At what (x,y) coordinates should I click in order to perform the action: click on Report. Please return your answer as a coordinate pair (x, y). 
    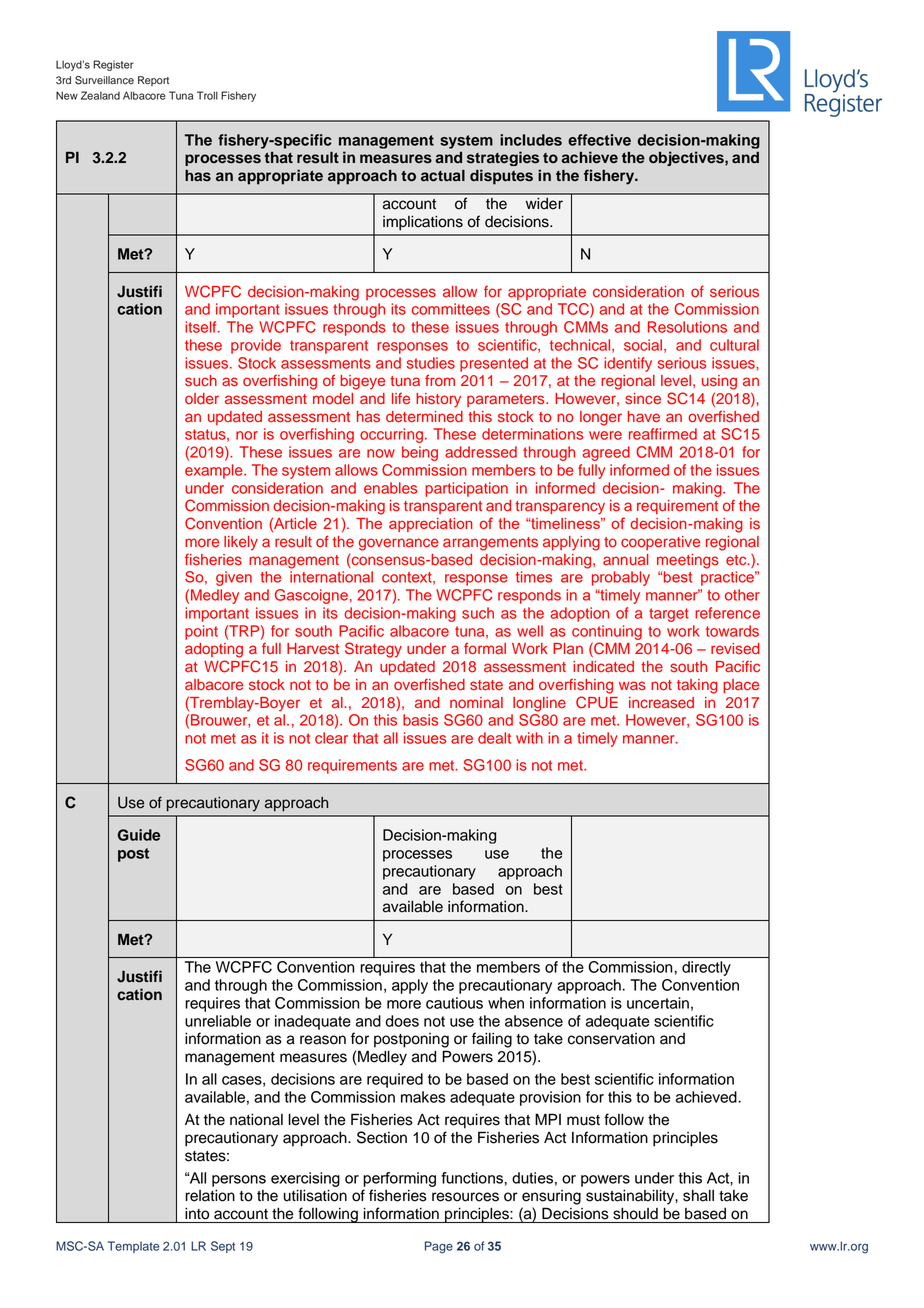
    Looking at the image, I should click on (153, 81).
